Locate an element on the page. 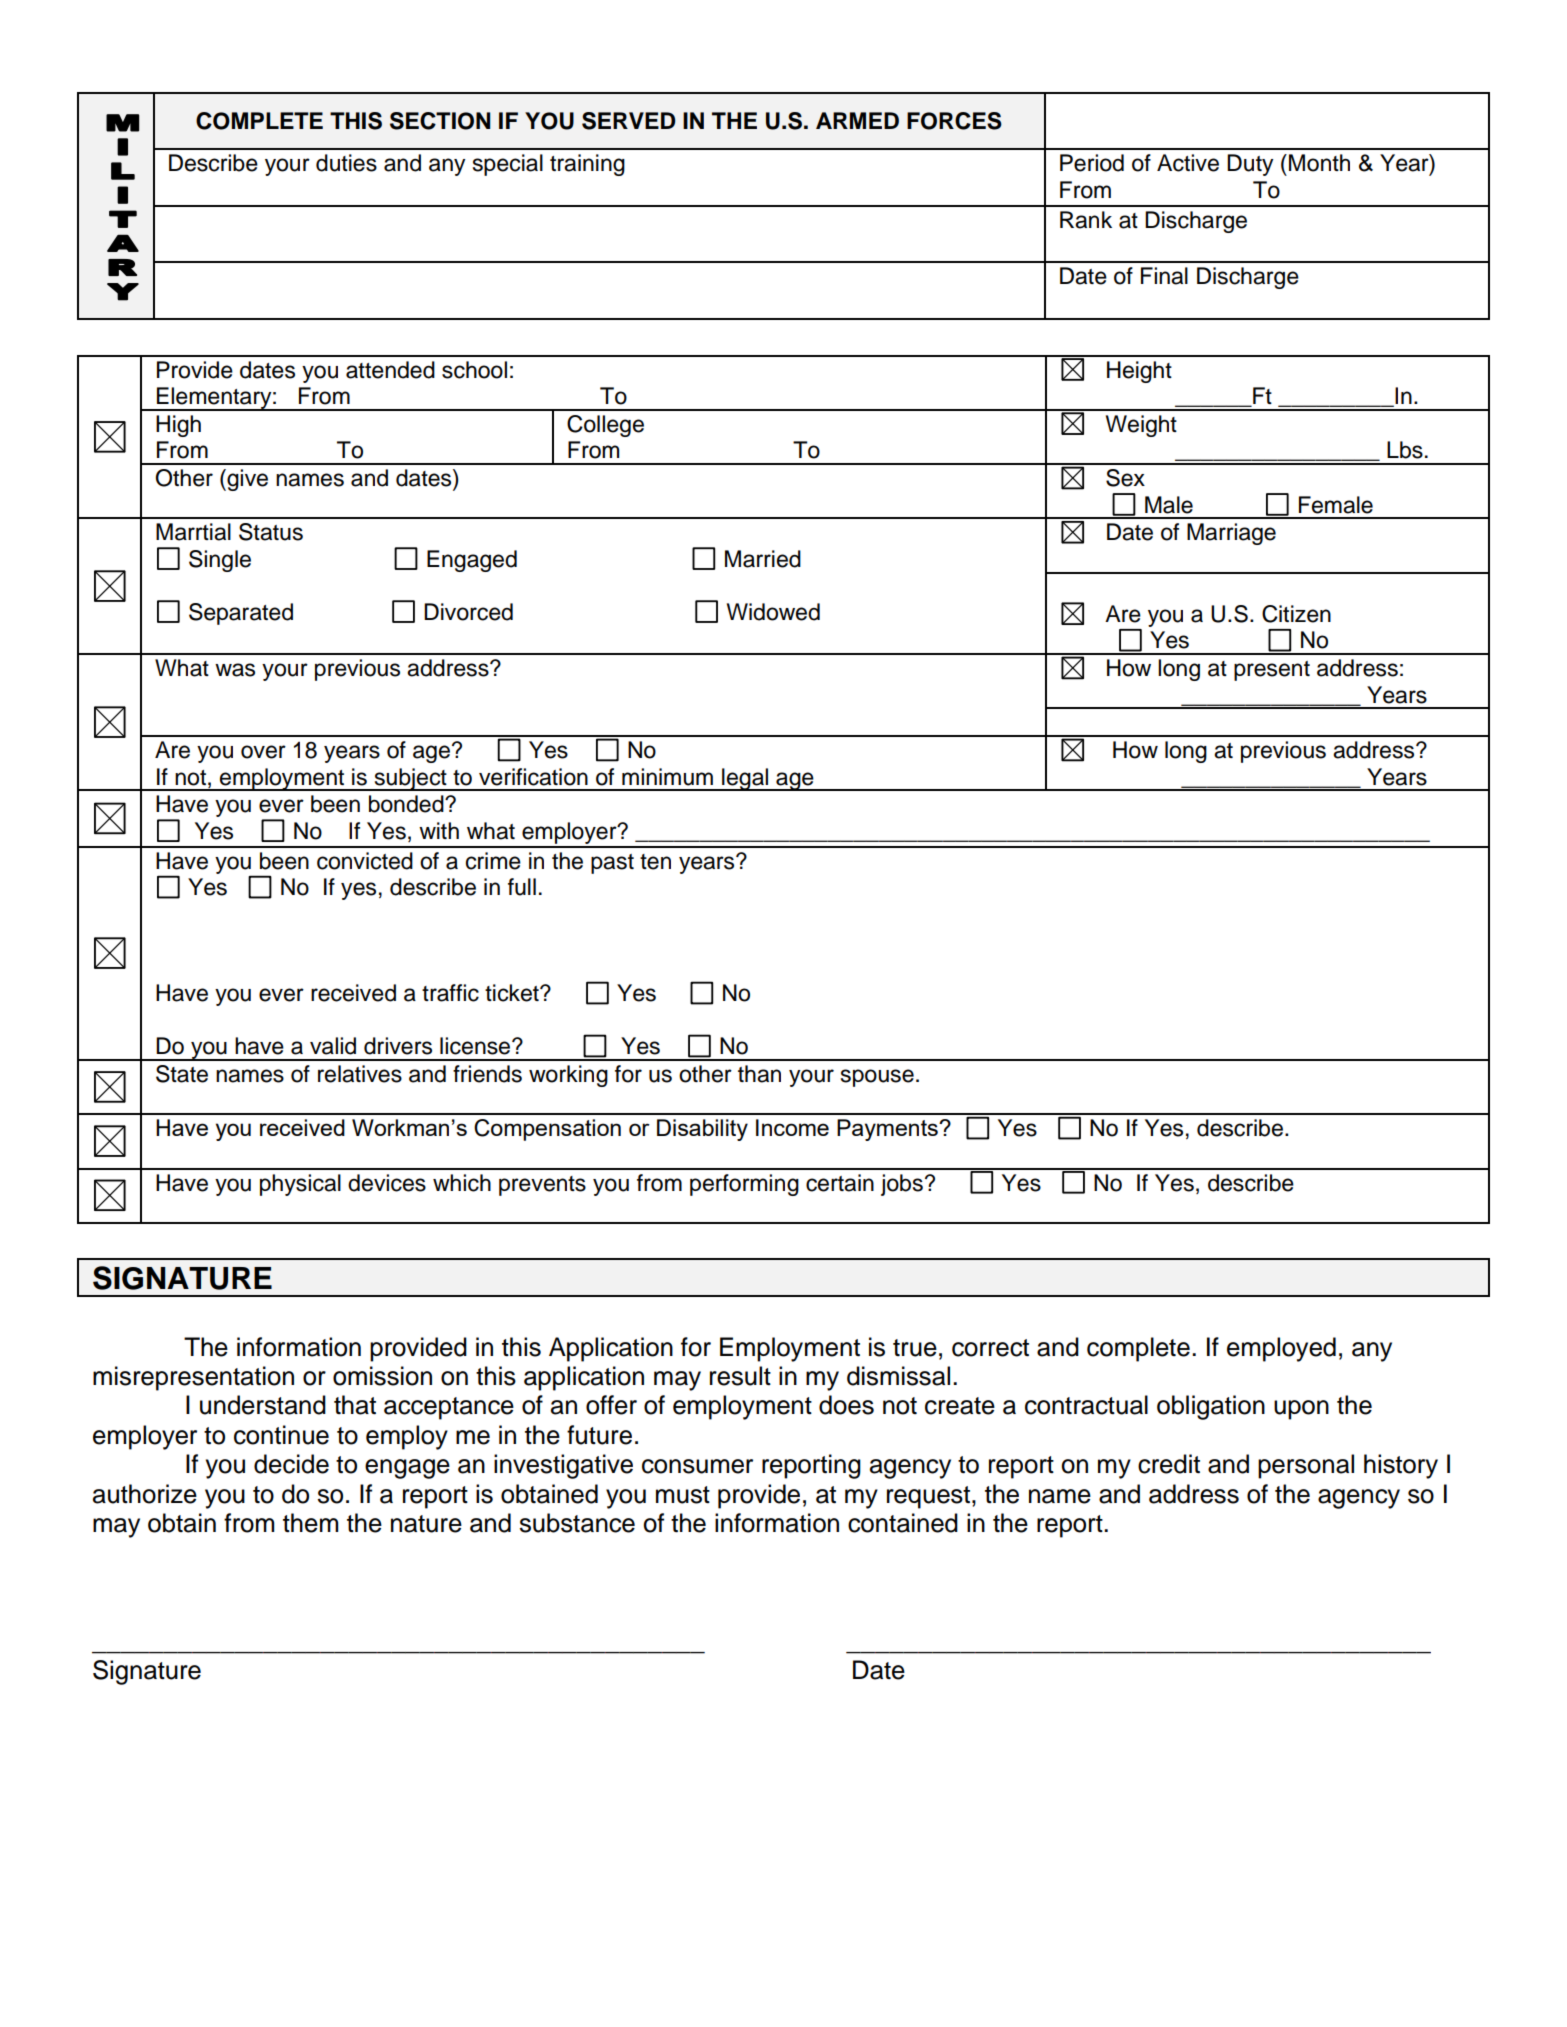 The image size is (1567, 2027). Marriage is located at coordinates (1231, 534).
